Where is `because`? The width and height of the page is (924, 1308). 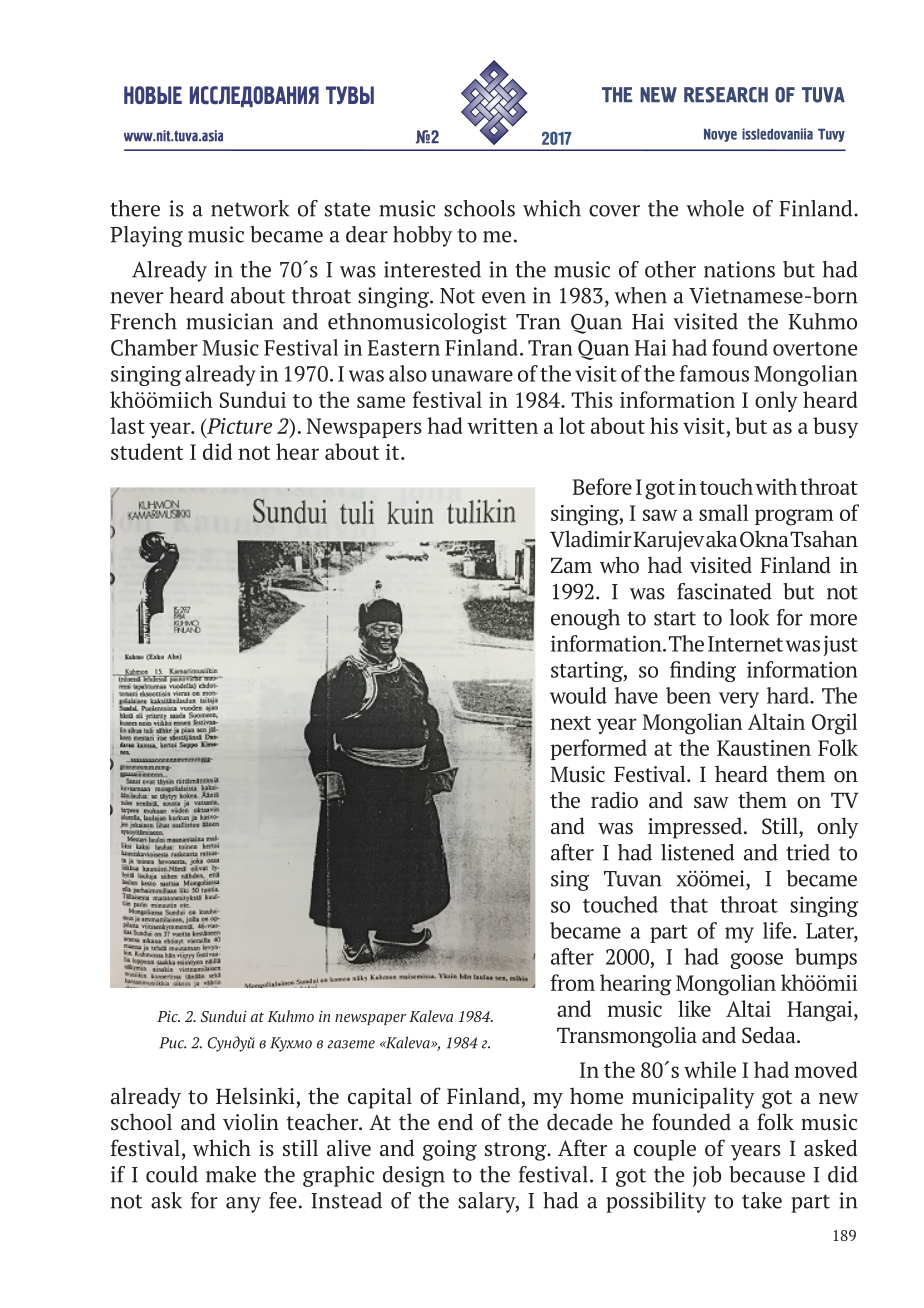
because is located at coordinates (767, 1174).
